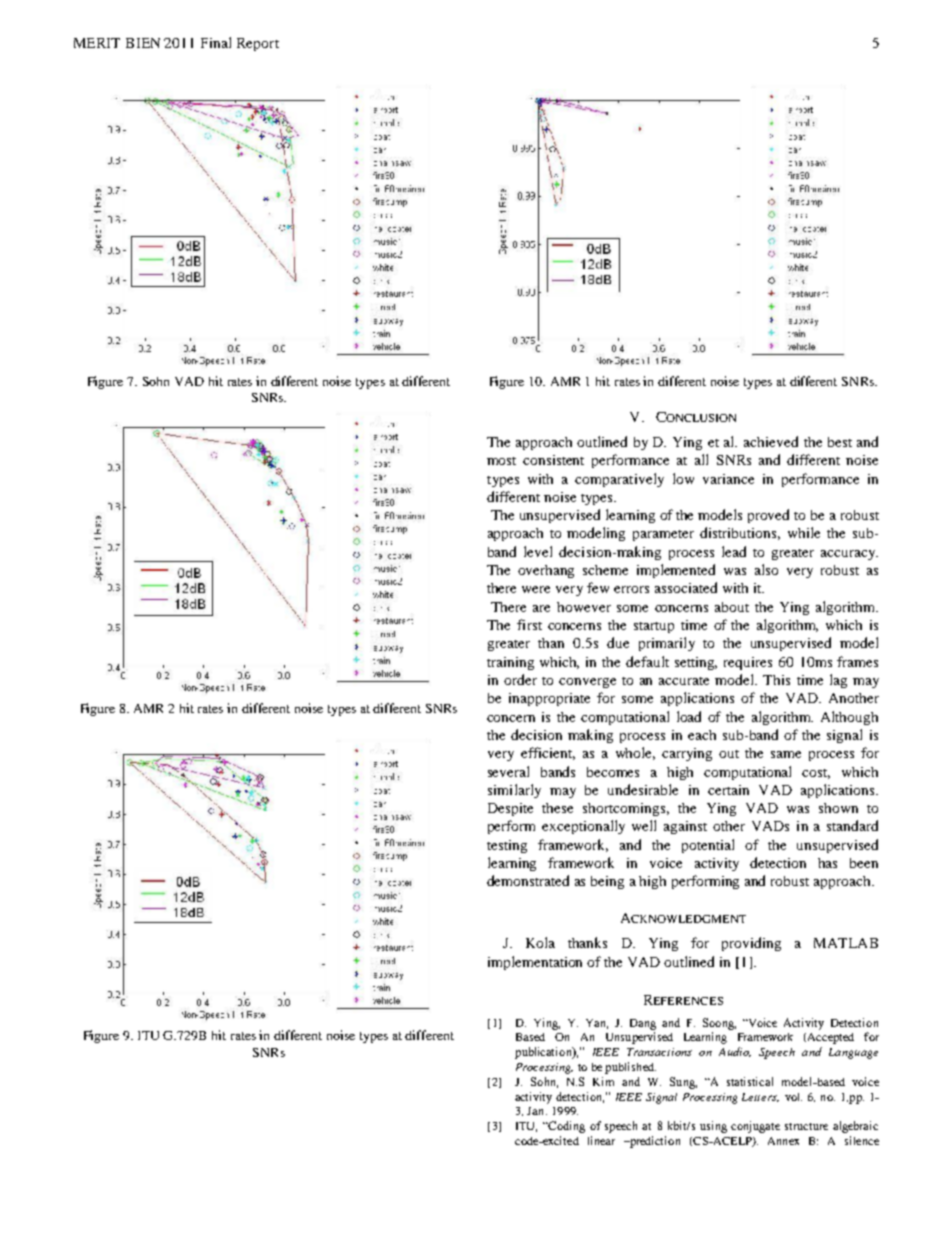  Describe the element at coordinates (553, 460) in the screenshot. I see `consistent` at that location.
